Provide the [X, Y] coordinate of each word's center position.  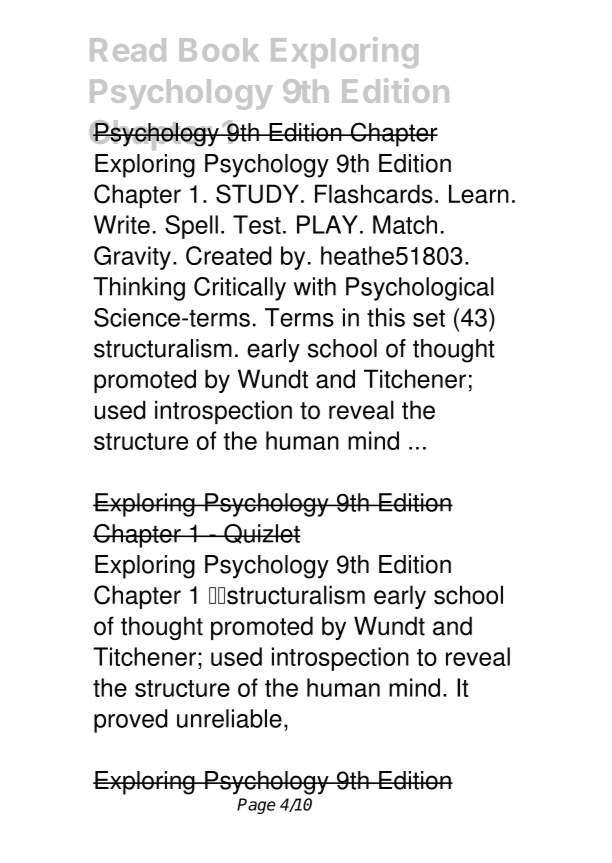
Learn [479, 194]
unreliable [229, 718]
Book [219, 50]
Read [128, 50]
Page [256, 806]
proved [131, 721]
